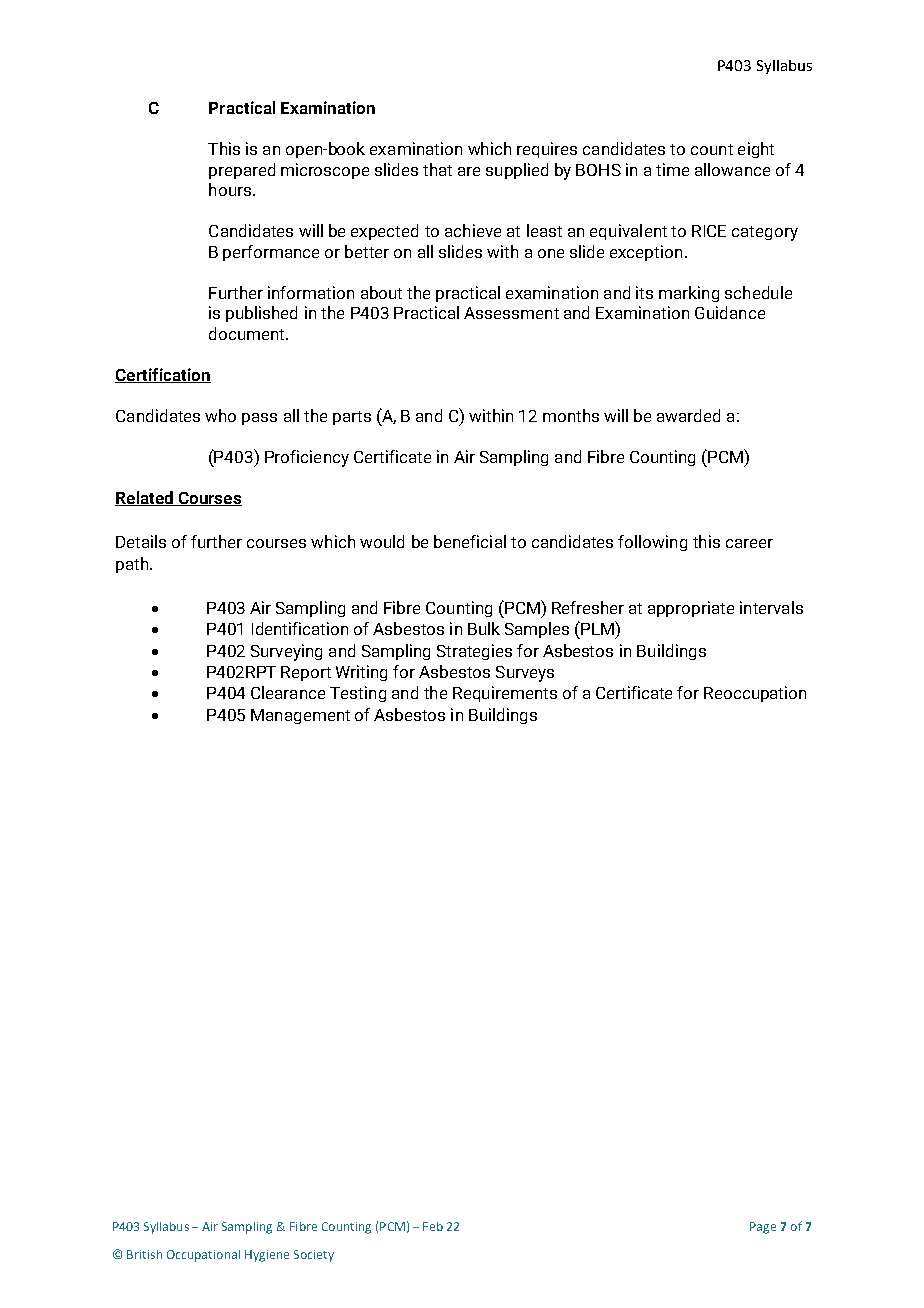  I want to click on hours, so click(230, 189).
